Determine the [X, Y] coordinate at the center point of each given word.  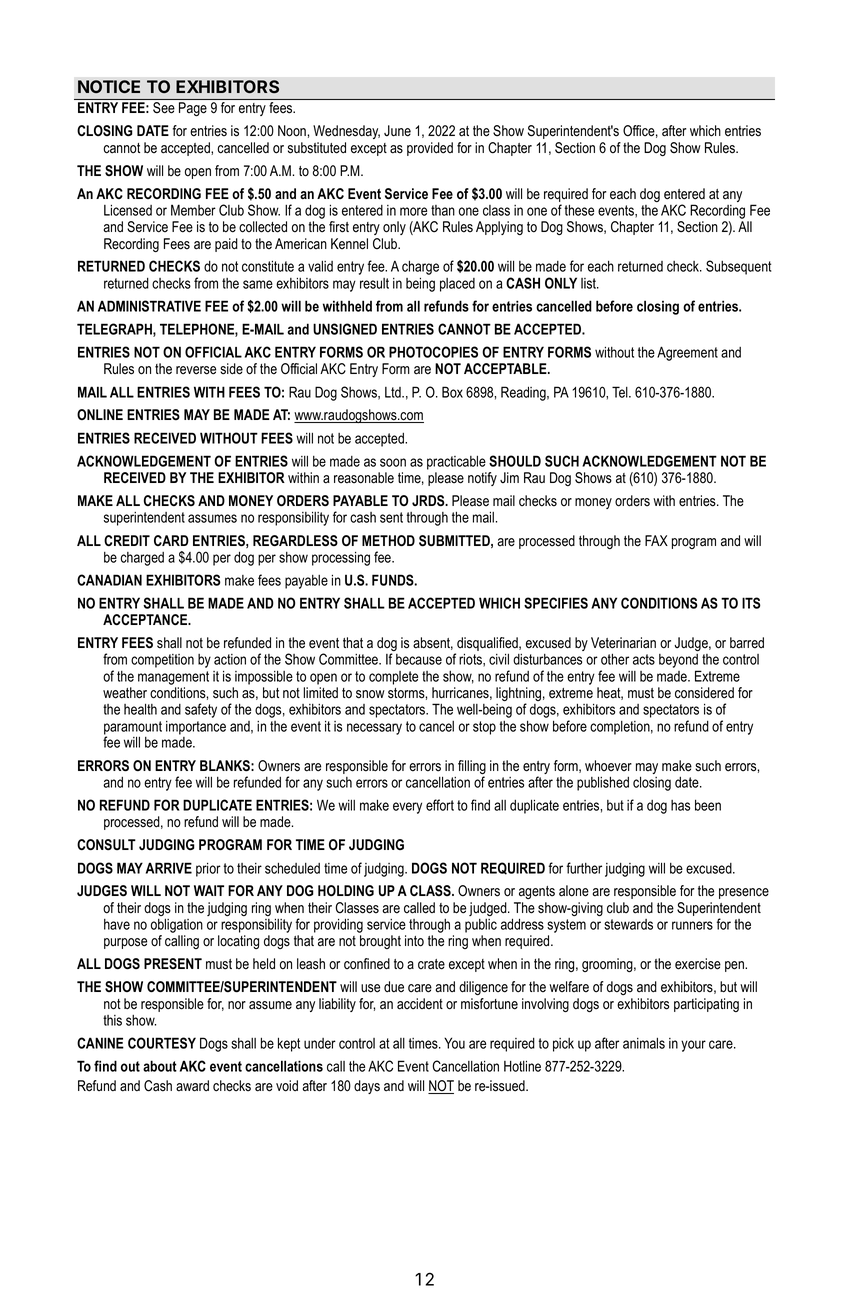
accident [420, 1004]
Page [193, 109]
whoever [608, 766]
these [579, 210]
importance [196, 728]
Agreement [687, 353]
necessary [374, 729]
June [397, 131]
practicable [456, 463]
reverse [196, 370]
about [160, 1066]
